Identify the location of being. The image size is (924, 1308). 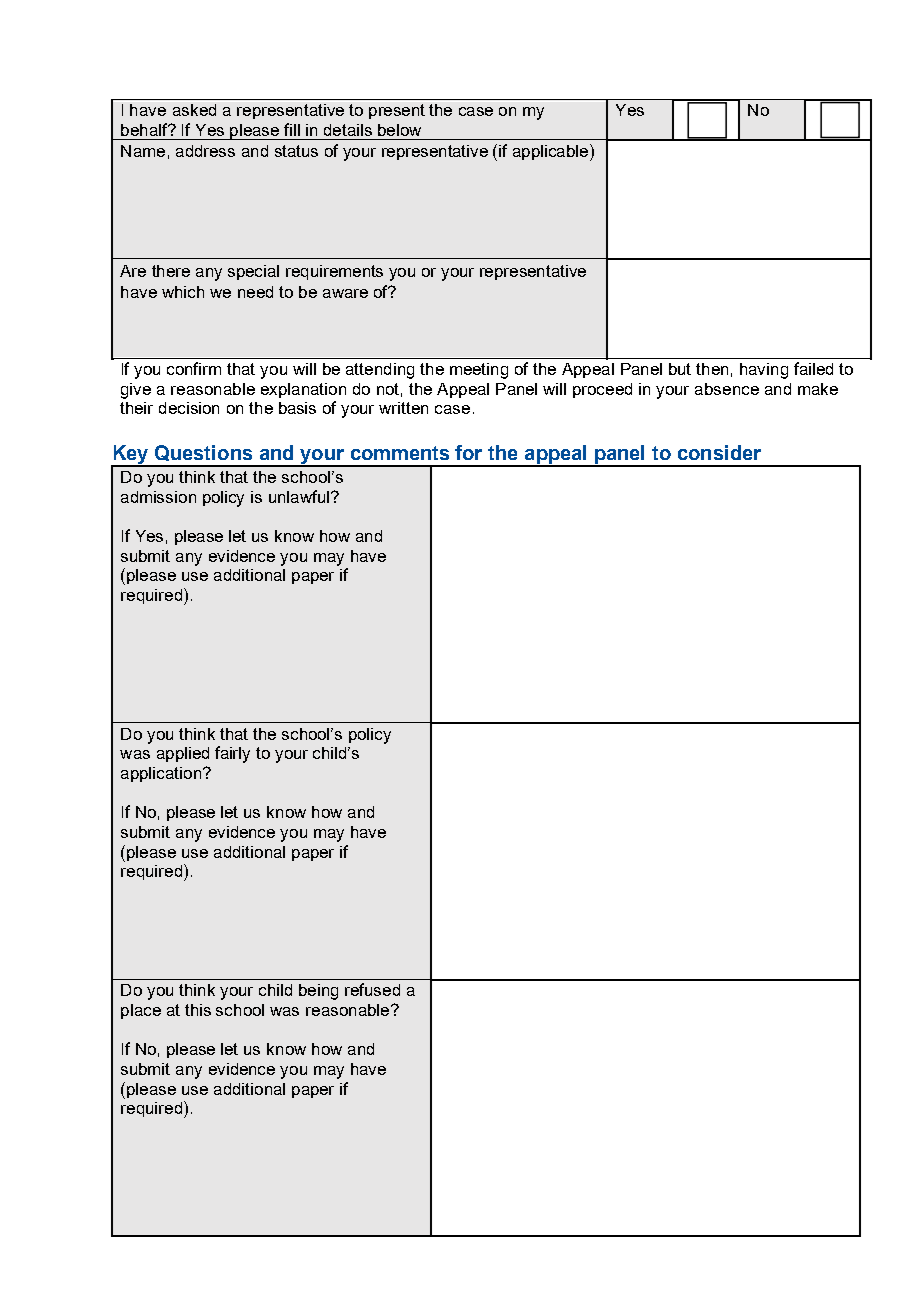
(318, 992).
